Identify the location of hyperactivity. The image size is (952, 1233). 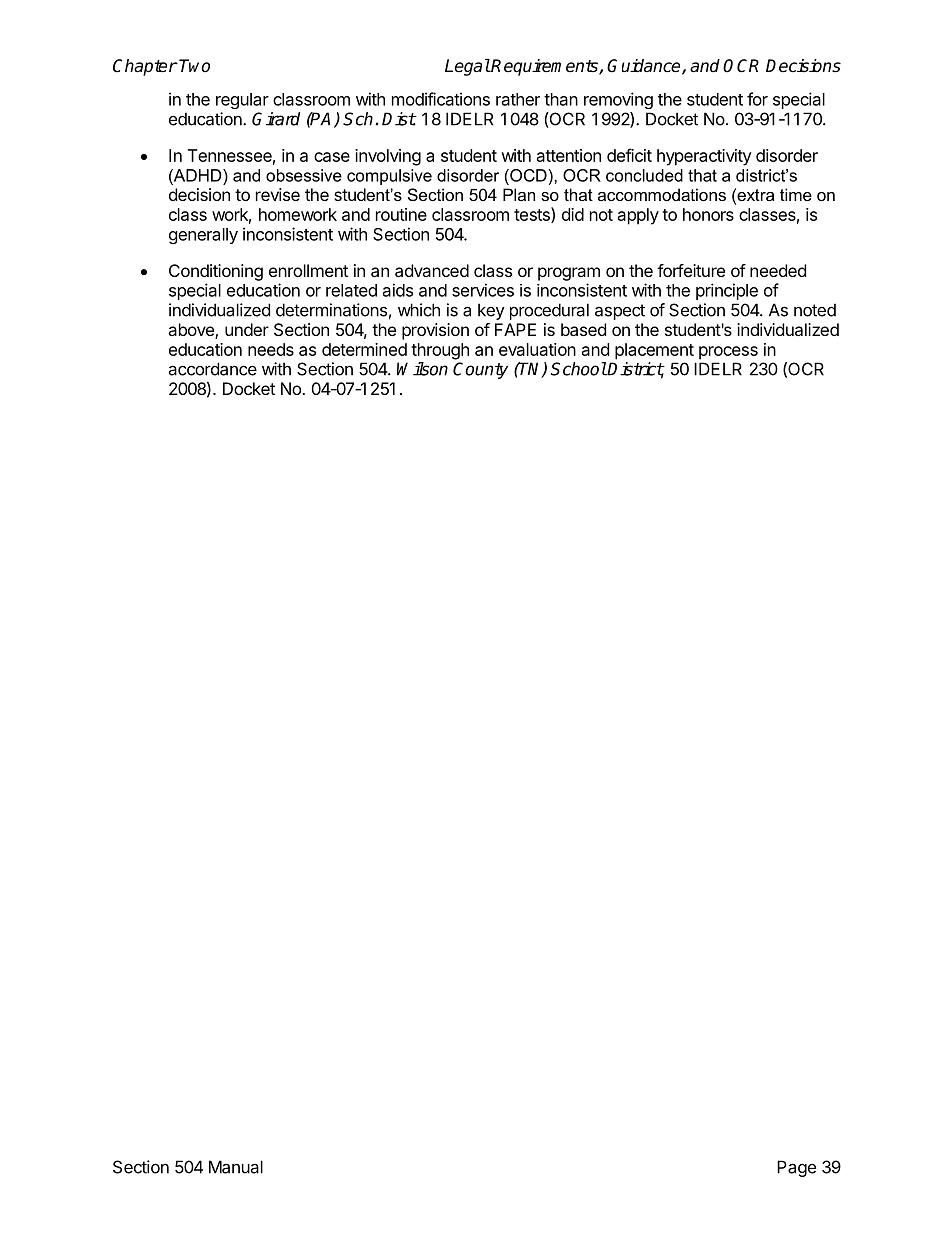
(704, 157).
